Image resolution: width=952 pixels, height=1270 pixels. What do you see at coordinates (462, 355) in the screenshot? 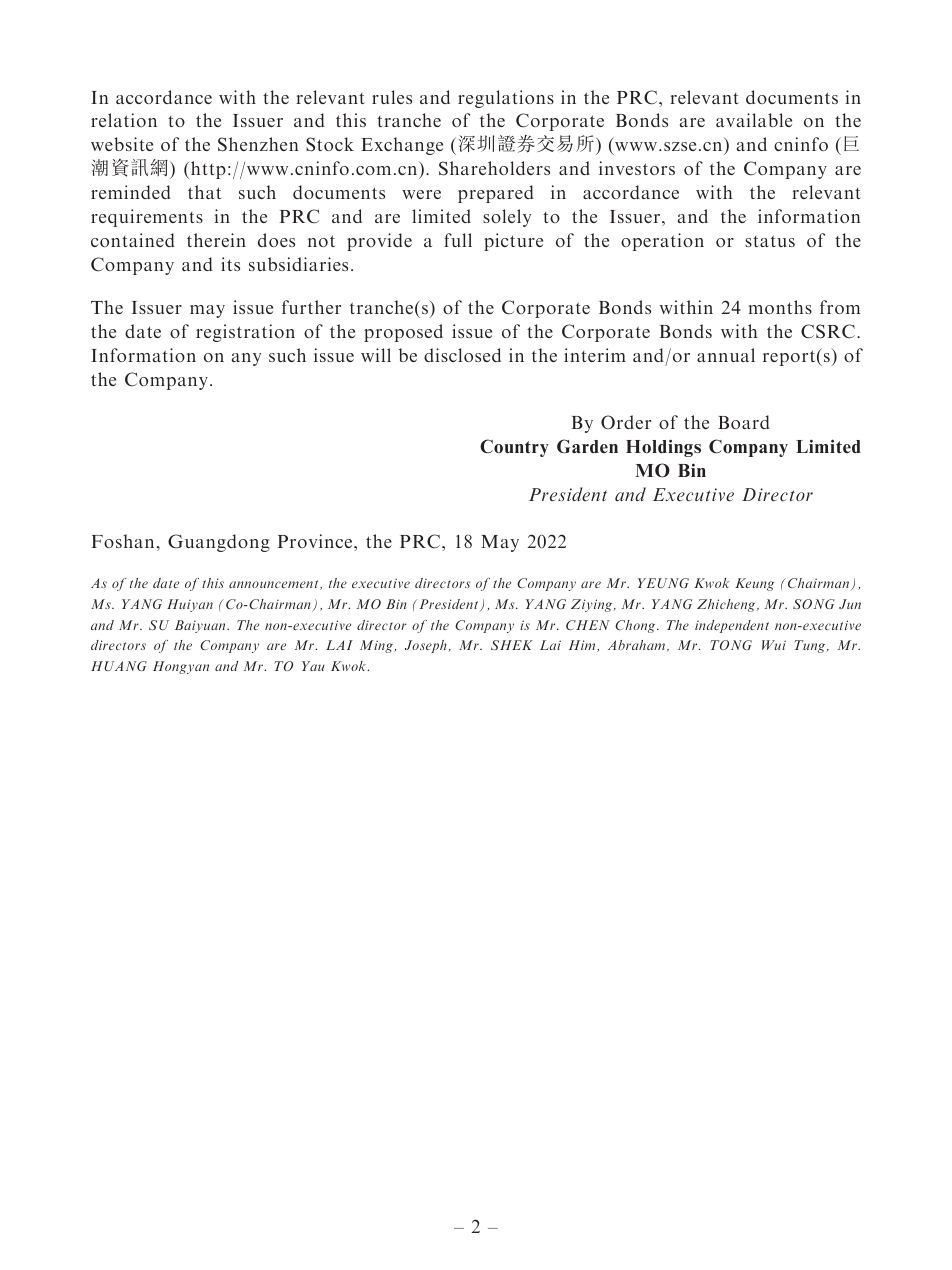
I see `disclosed` at bounding box center [462, 355].
